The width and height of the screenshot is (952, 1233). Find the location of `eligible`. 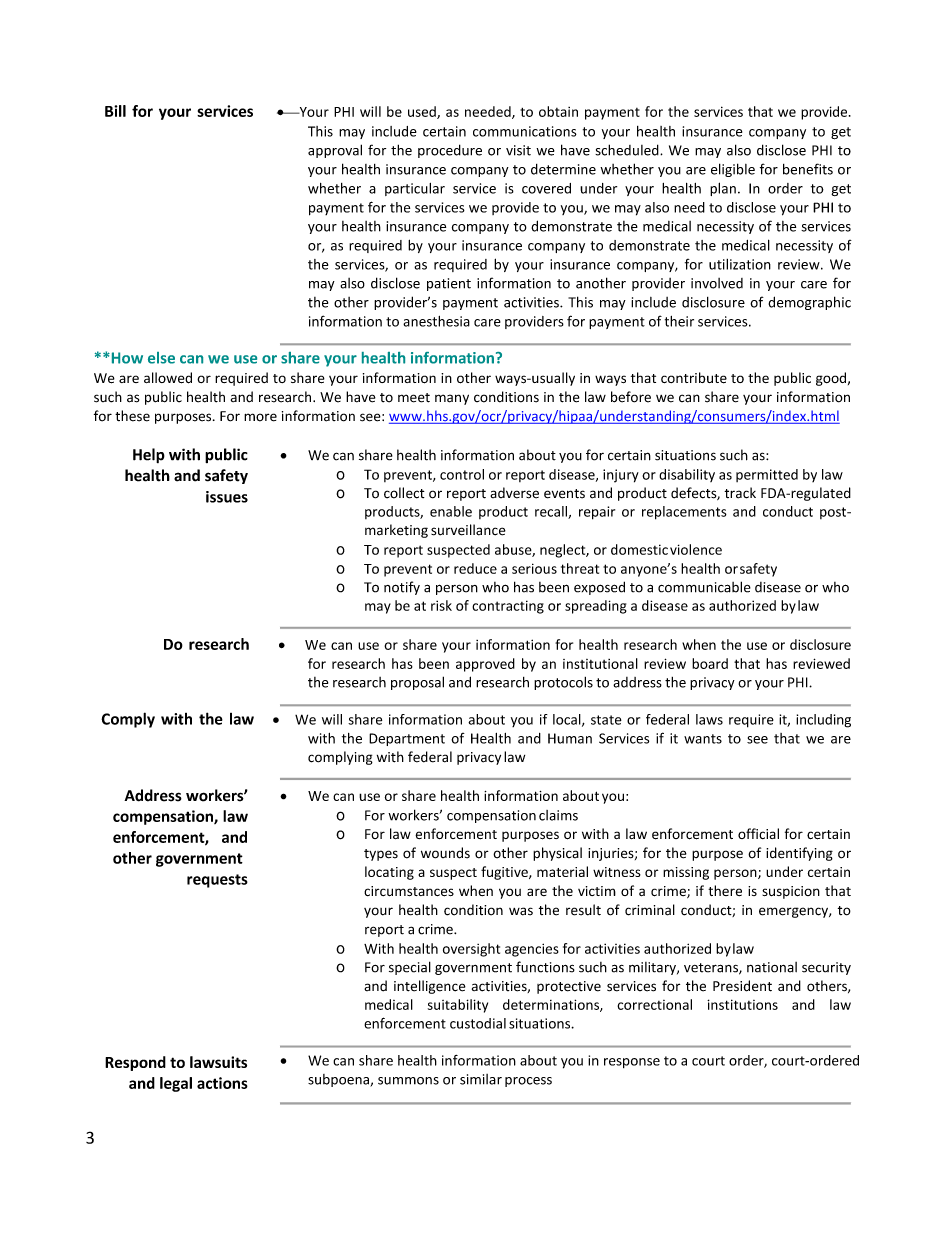

eligible is located at coordinates (733, 170).
